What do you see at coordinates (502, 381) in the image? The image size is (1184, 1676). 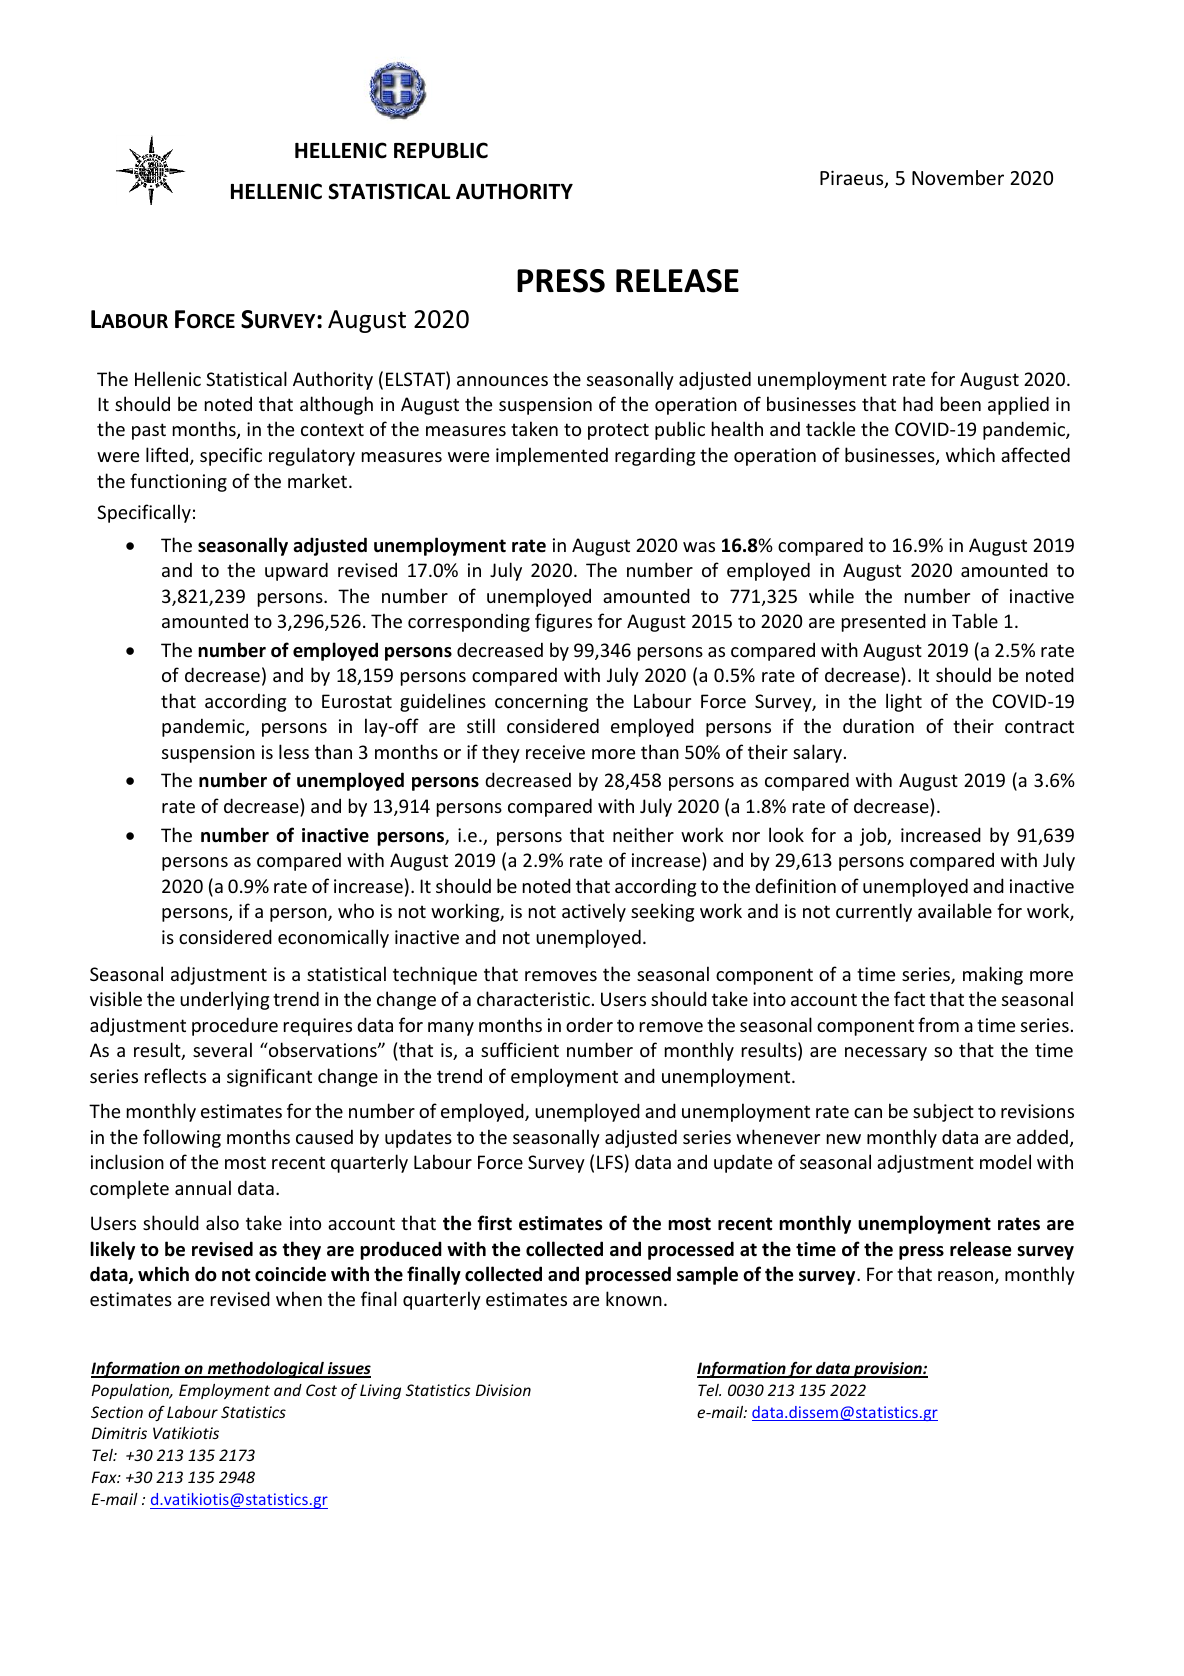 I see `announces` at bounding box center [502, 381].
